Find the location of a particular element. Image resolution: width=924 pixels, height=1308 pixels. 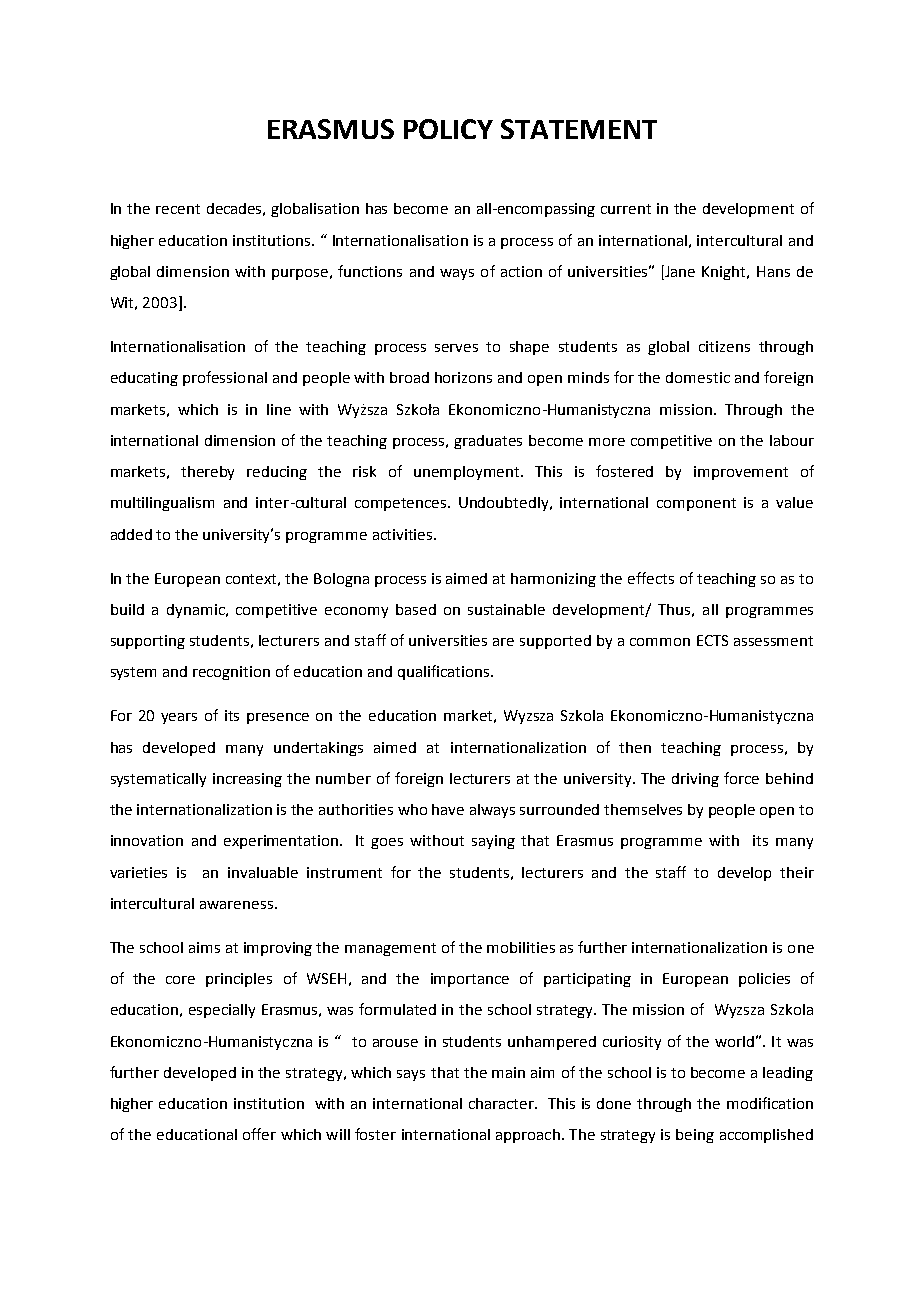

offer is located at coordinates (259, 1134).
